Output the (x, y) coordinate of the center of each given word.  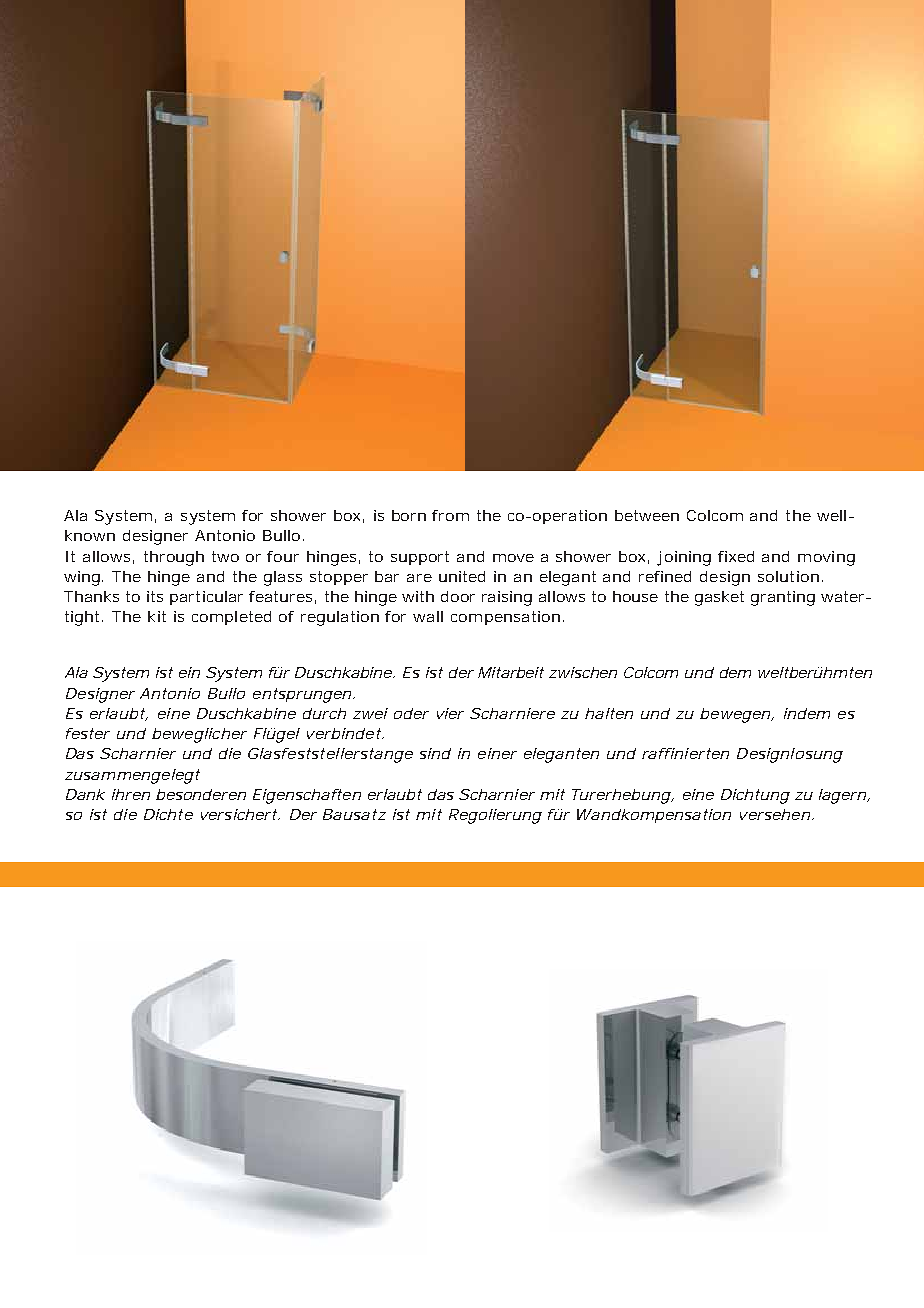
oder (411, 713)
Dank (85, 794)
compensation (505, 618)
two (225, 556)
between (647, 515)
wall (428, 616)
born (409, 515)
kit (157, 616)
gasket (719, 598)
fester (88, 733)
